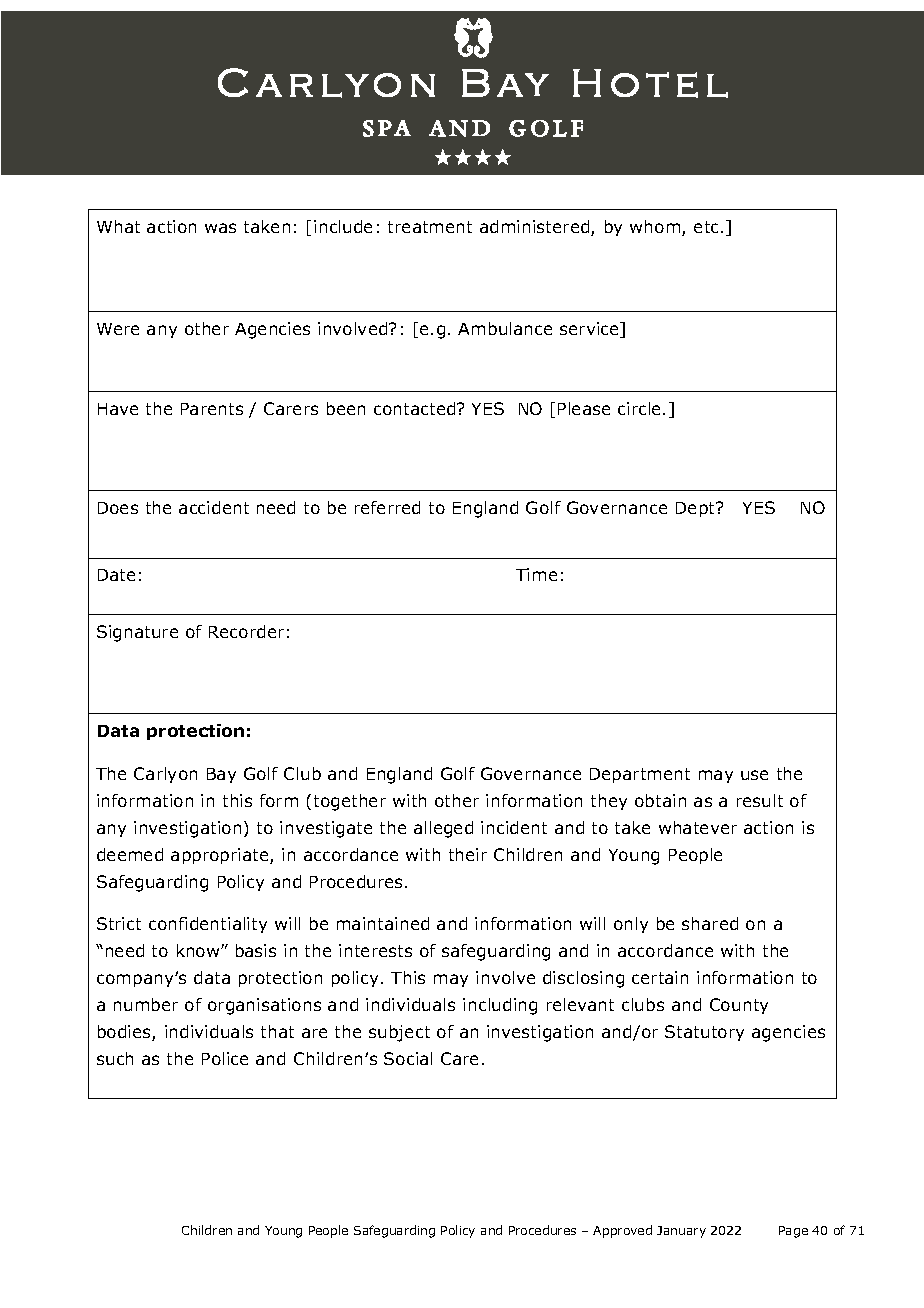  Describe the element at coordinates (622, 1231) in the screenshot. I see `Approved` at that location.
